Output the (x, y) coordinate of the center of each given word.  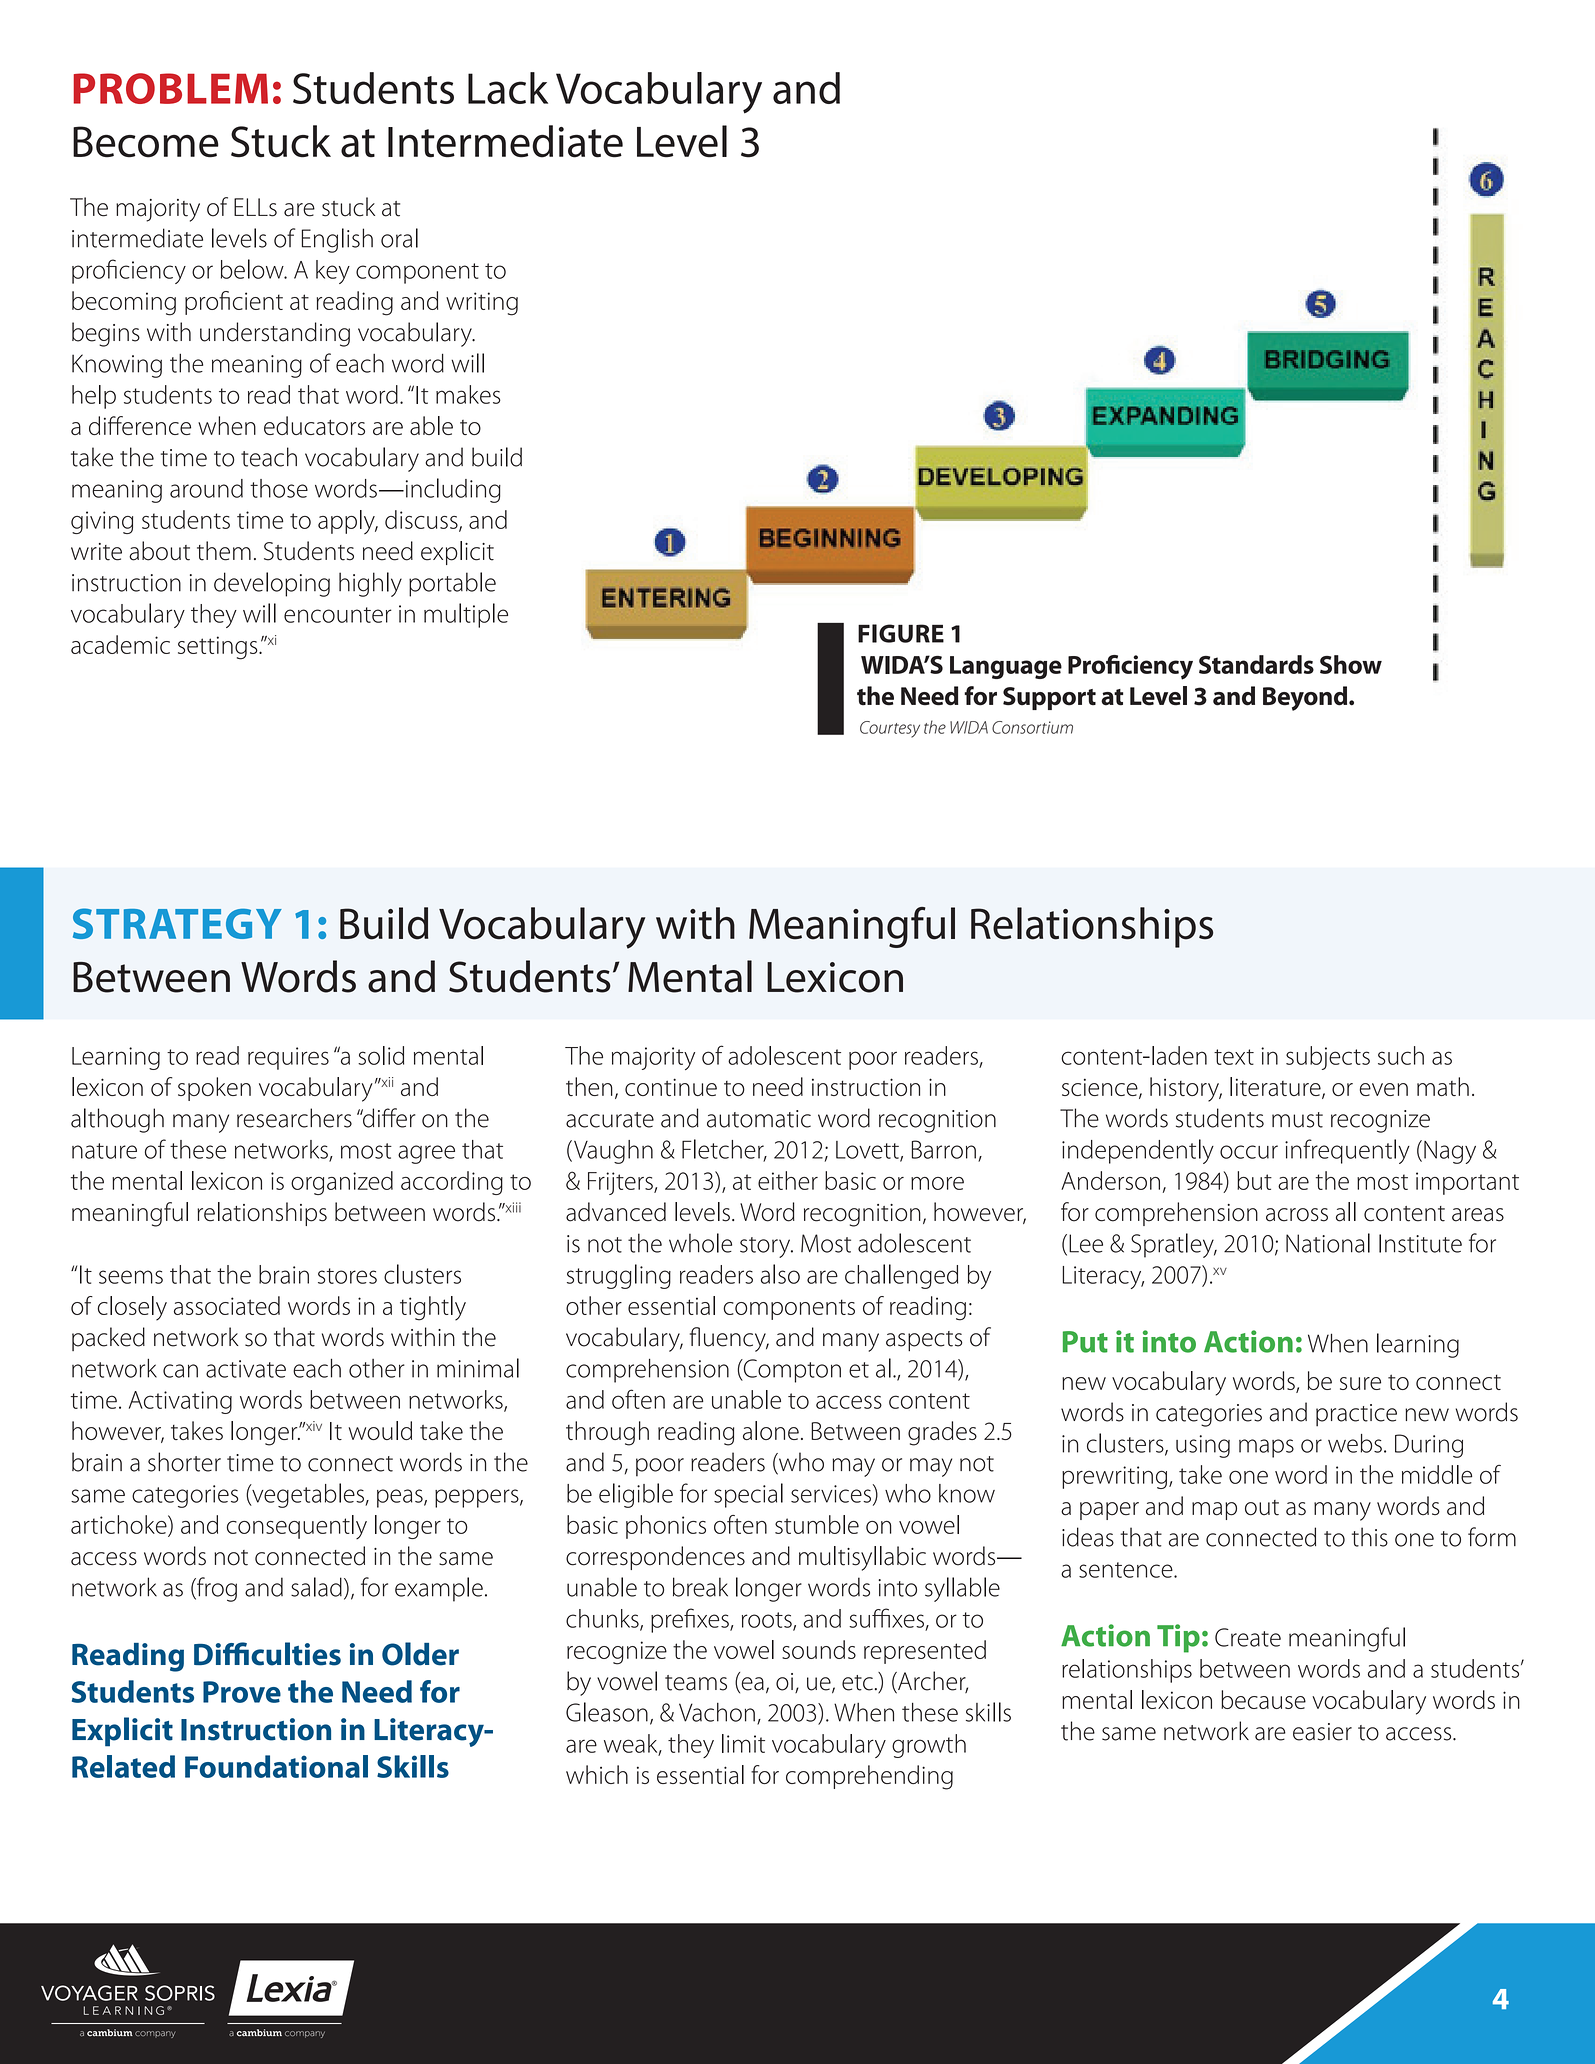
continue (671, 1087)
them (224, 551)
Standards (1256, 664)
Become (146, 142)
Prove (242, 1692)
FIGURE (901, 633)
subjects (1328, 1058)
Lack (508, 88)
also (780, 1274)
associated (227, 1305)
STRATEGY (177, 923)
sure (1360, 1383)
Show (1351, 664)
